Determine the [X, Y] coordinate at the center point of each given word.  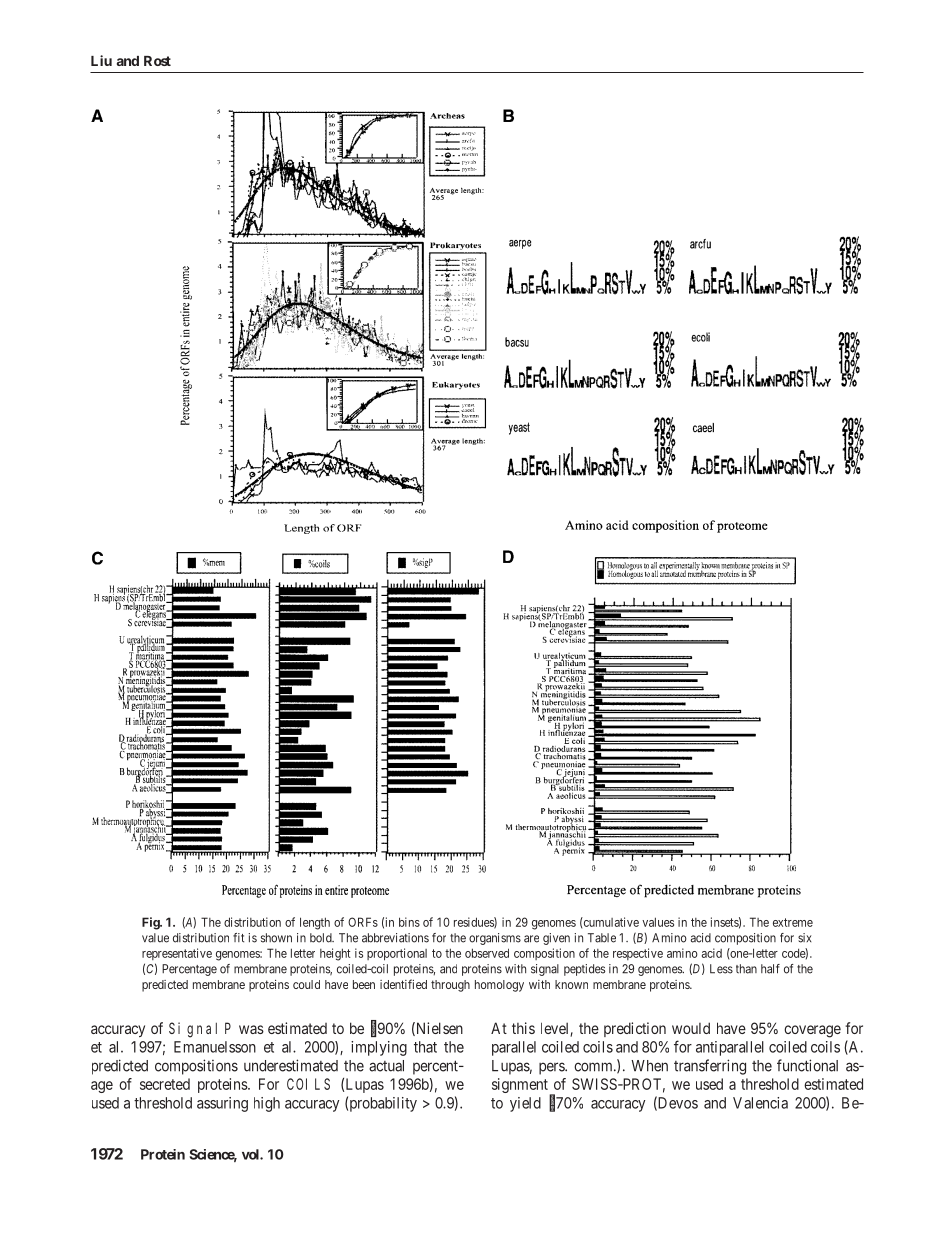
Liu [101, 60]
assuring [222, 1104]
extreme [793, 922]
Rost [157, 61]
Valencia [760, 1103]
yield [525, 1104]
